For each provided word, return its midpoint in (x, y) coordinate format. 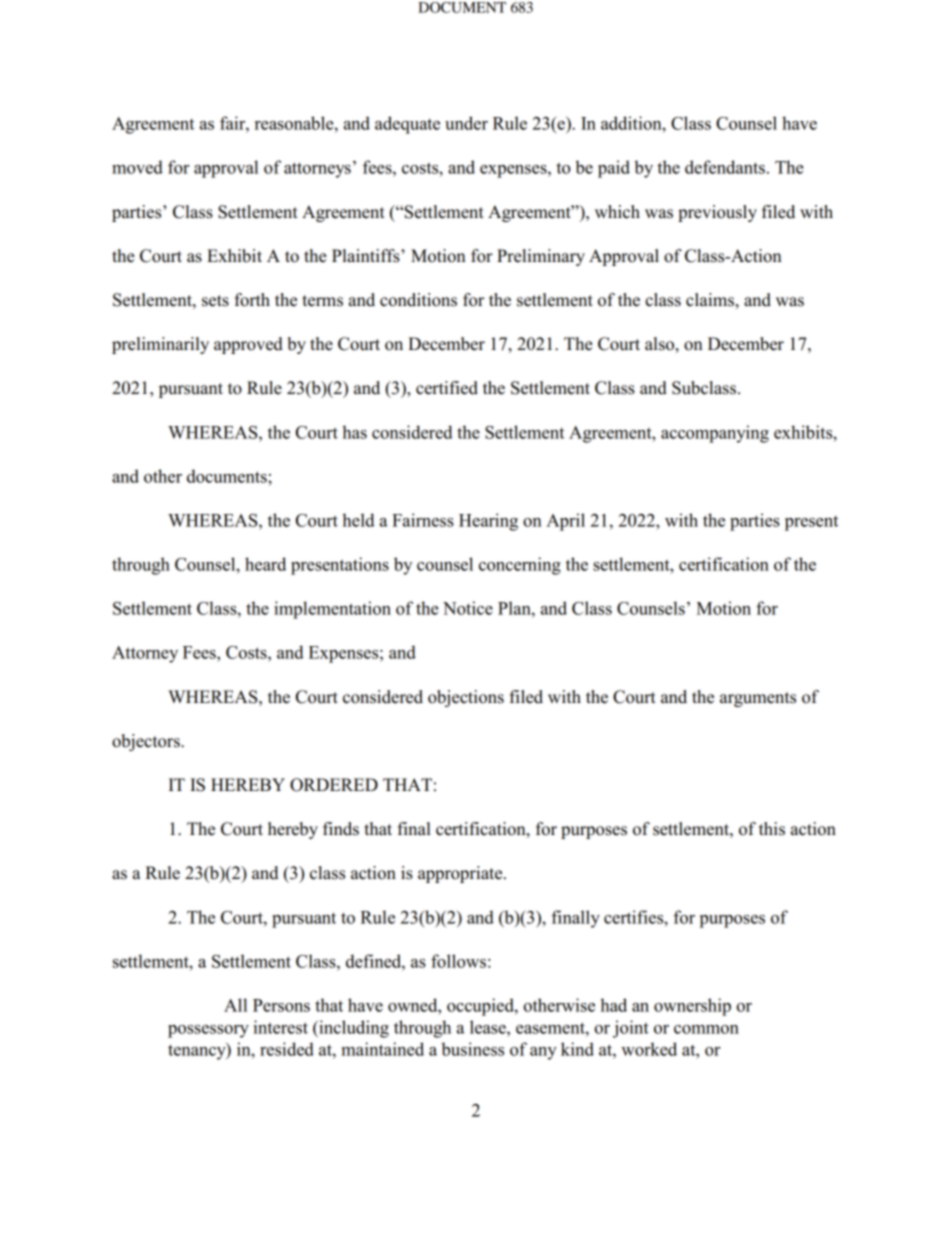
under (466, 123)
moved (137, 167)
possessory (208, 1031)
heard (265, 564)
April (565, 522)
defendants (725, 167)
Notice (468, 608)
